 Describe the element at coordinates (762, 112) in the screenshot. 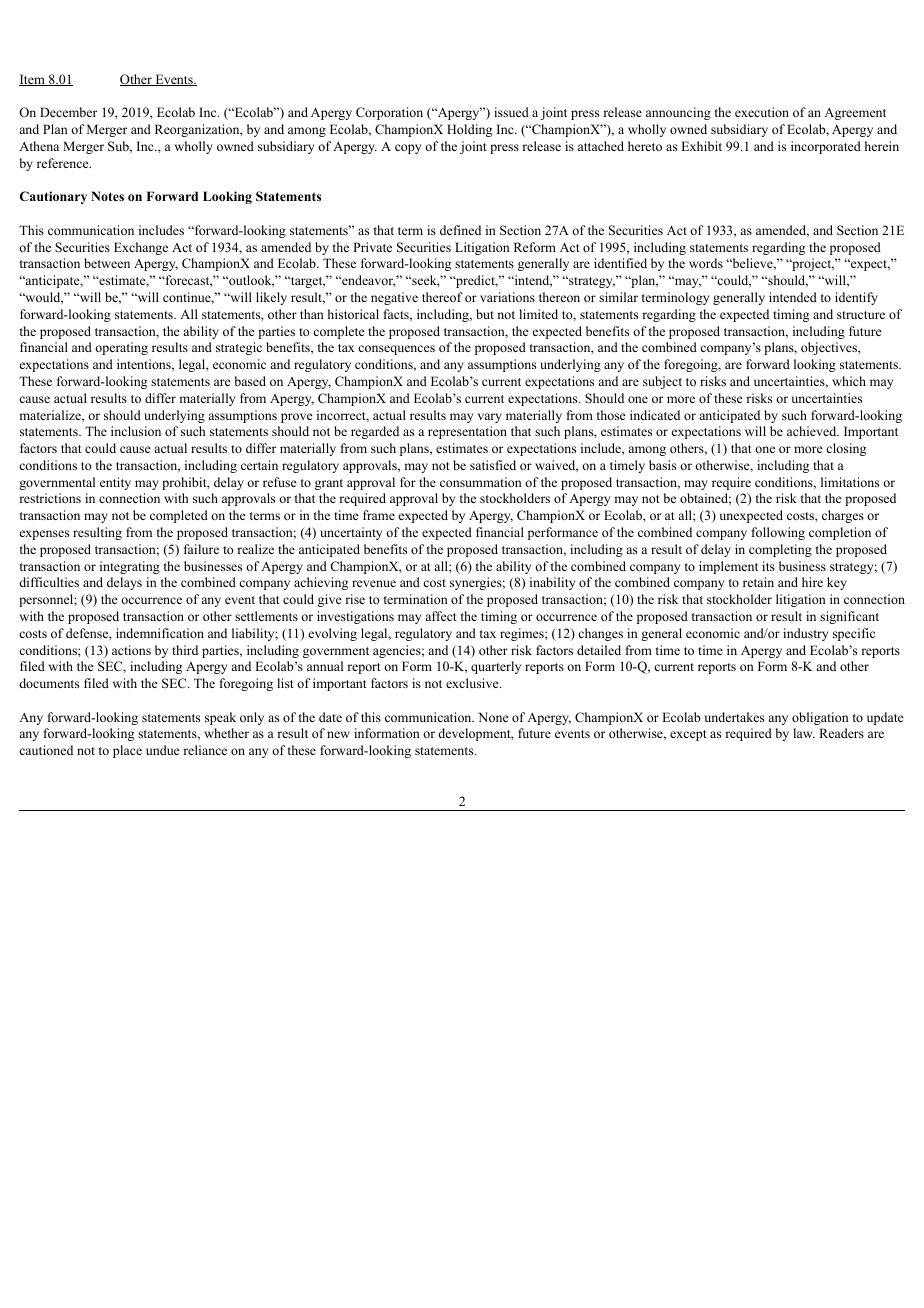

I see `execution` at that location.
